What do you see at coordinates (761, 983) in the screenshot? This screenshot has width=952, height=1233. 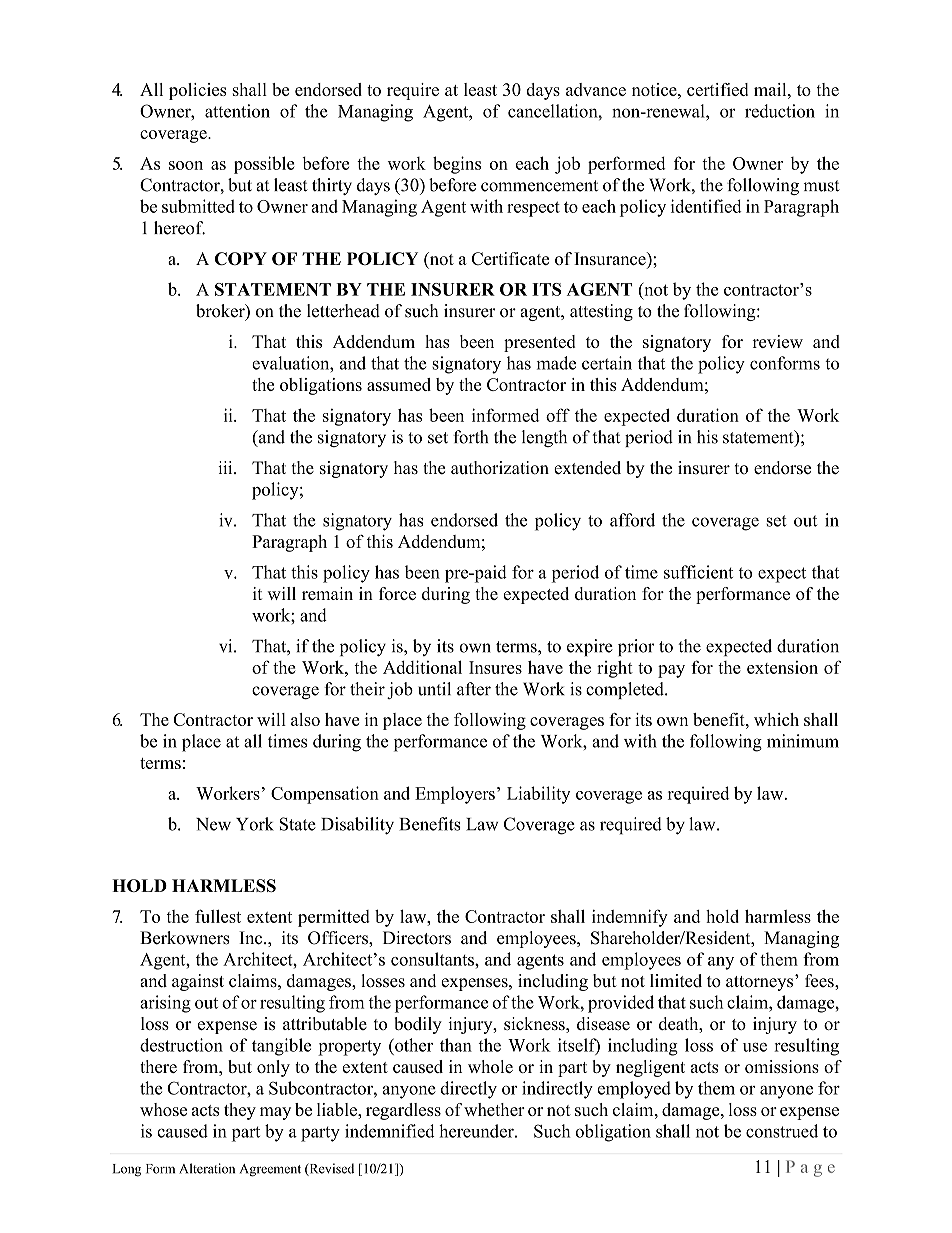 I see `attorneys` at bounding box center [761, 983].
